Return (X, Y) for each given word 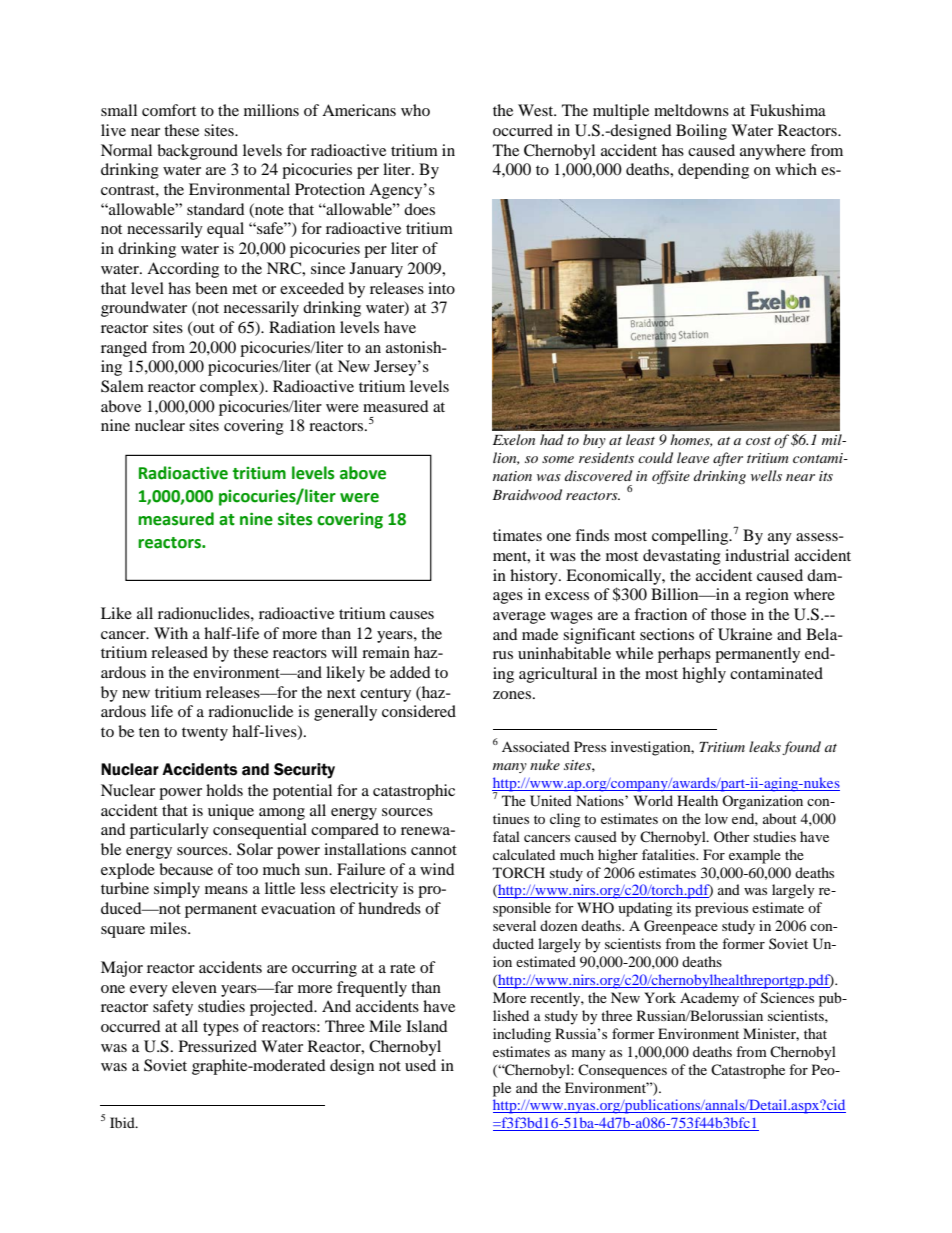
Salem (122, 386)
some (558, 459)
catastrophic (414, 792)
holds (224, 790)
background (197, 152)
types (221, 1029)
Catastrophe (748, 1071)
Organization (762, 802)
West (537, 110)
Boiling (701, 132)
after (728, 459)
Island (427, 1026)
